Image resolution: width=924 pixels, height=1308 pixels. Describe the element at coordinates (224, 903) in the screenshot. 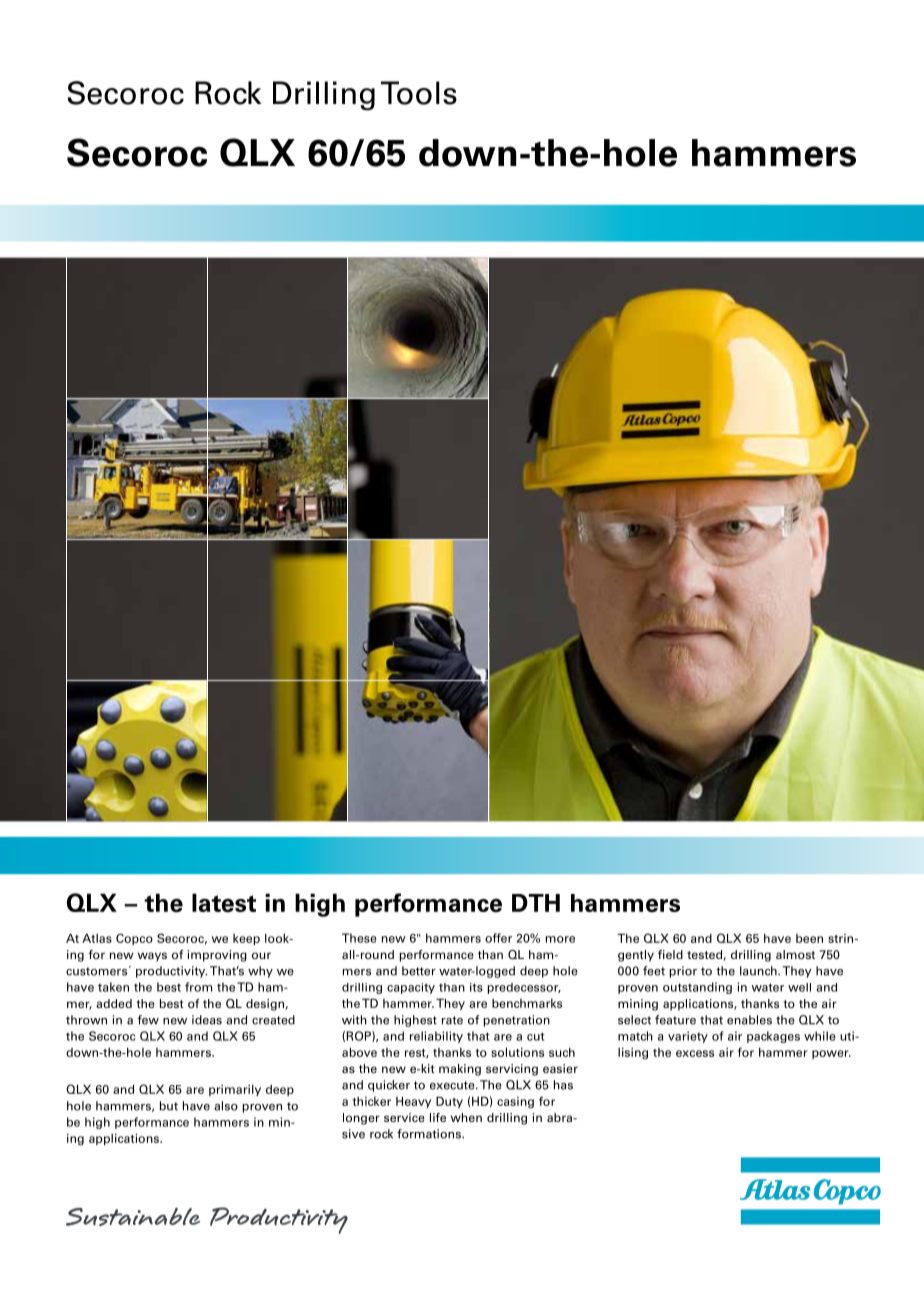

I see `latest` at that location.
